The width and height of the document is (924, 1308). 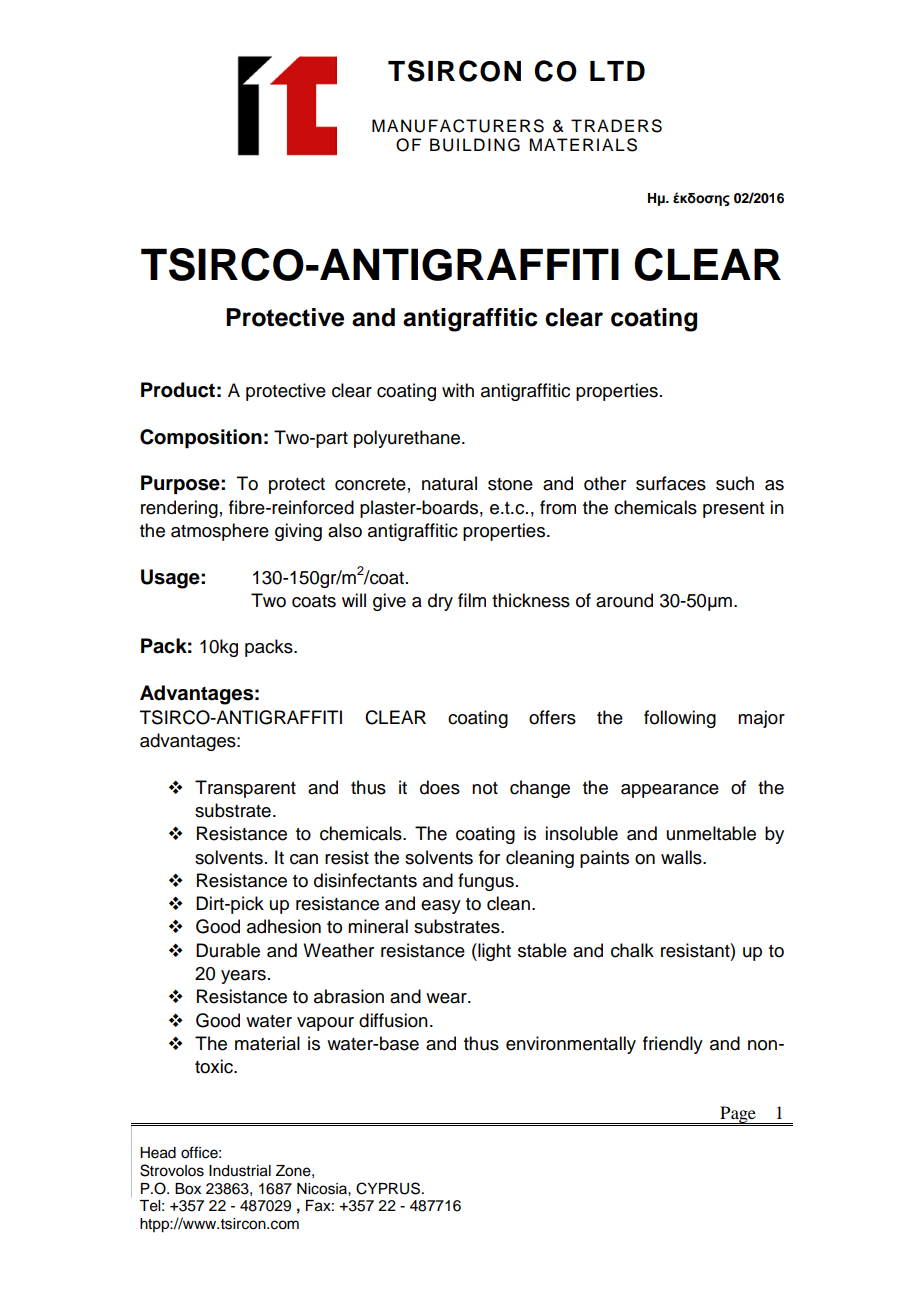 What do you see at coordinates (458, 126) in the document?
I see `MANUFACTURERS` at bounding box center [458, 126].
